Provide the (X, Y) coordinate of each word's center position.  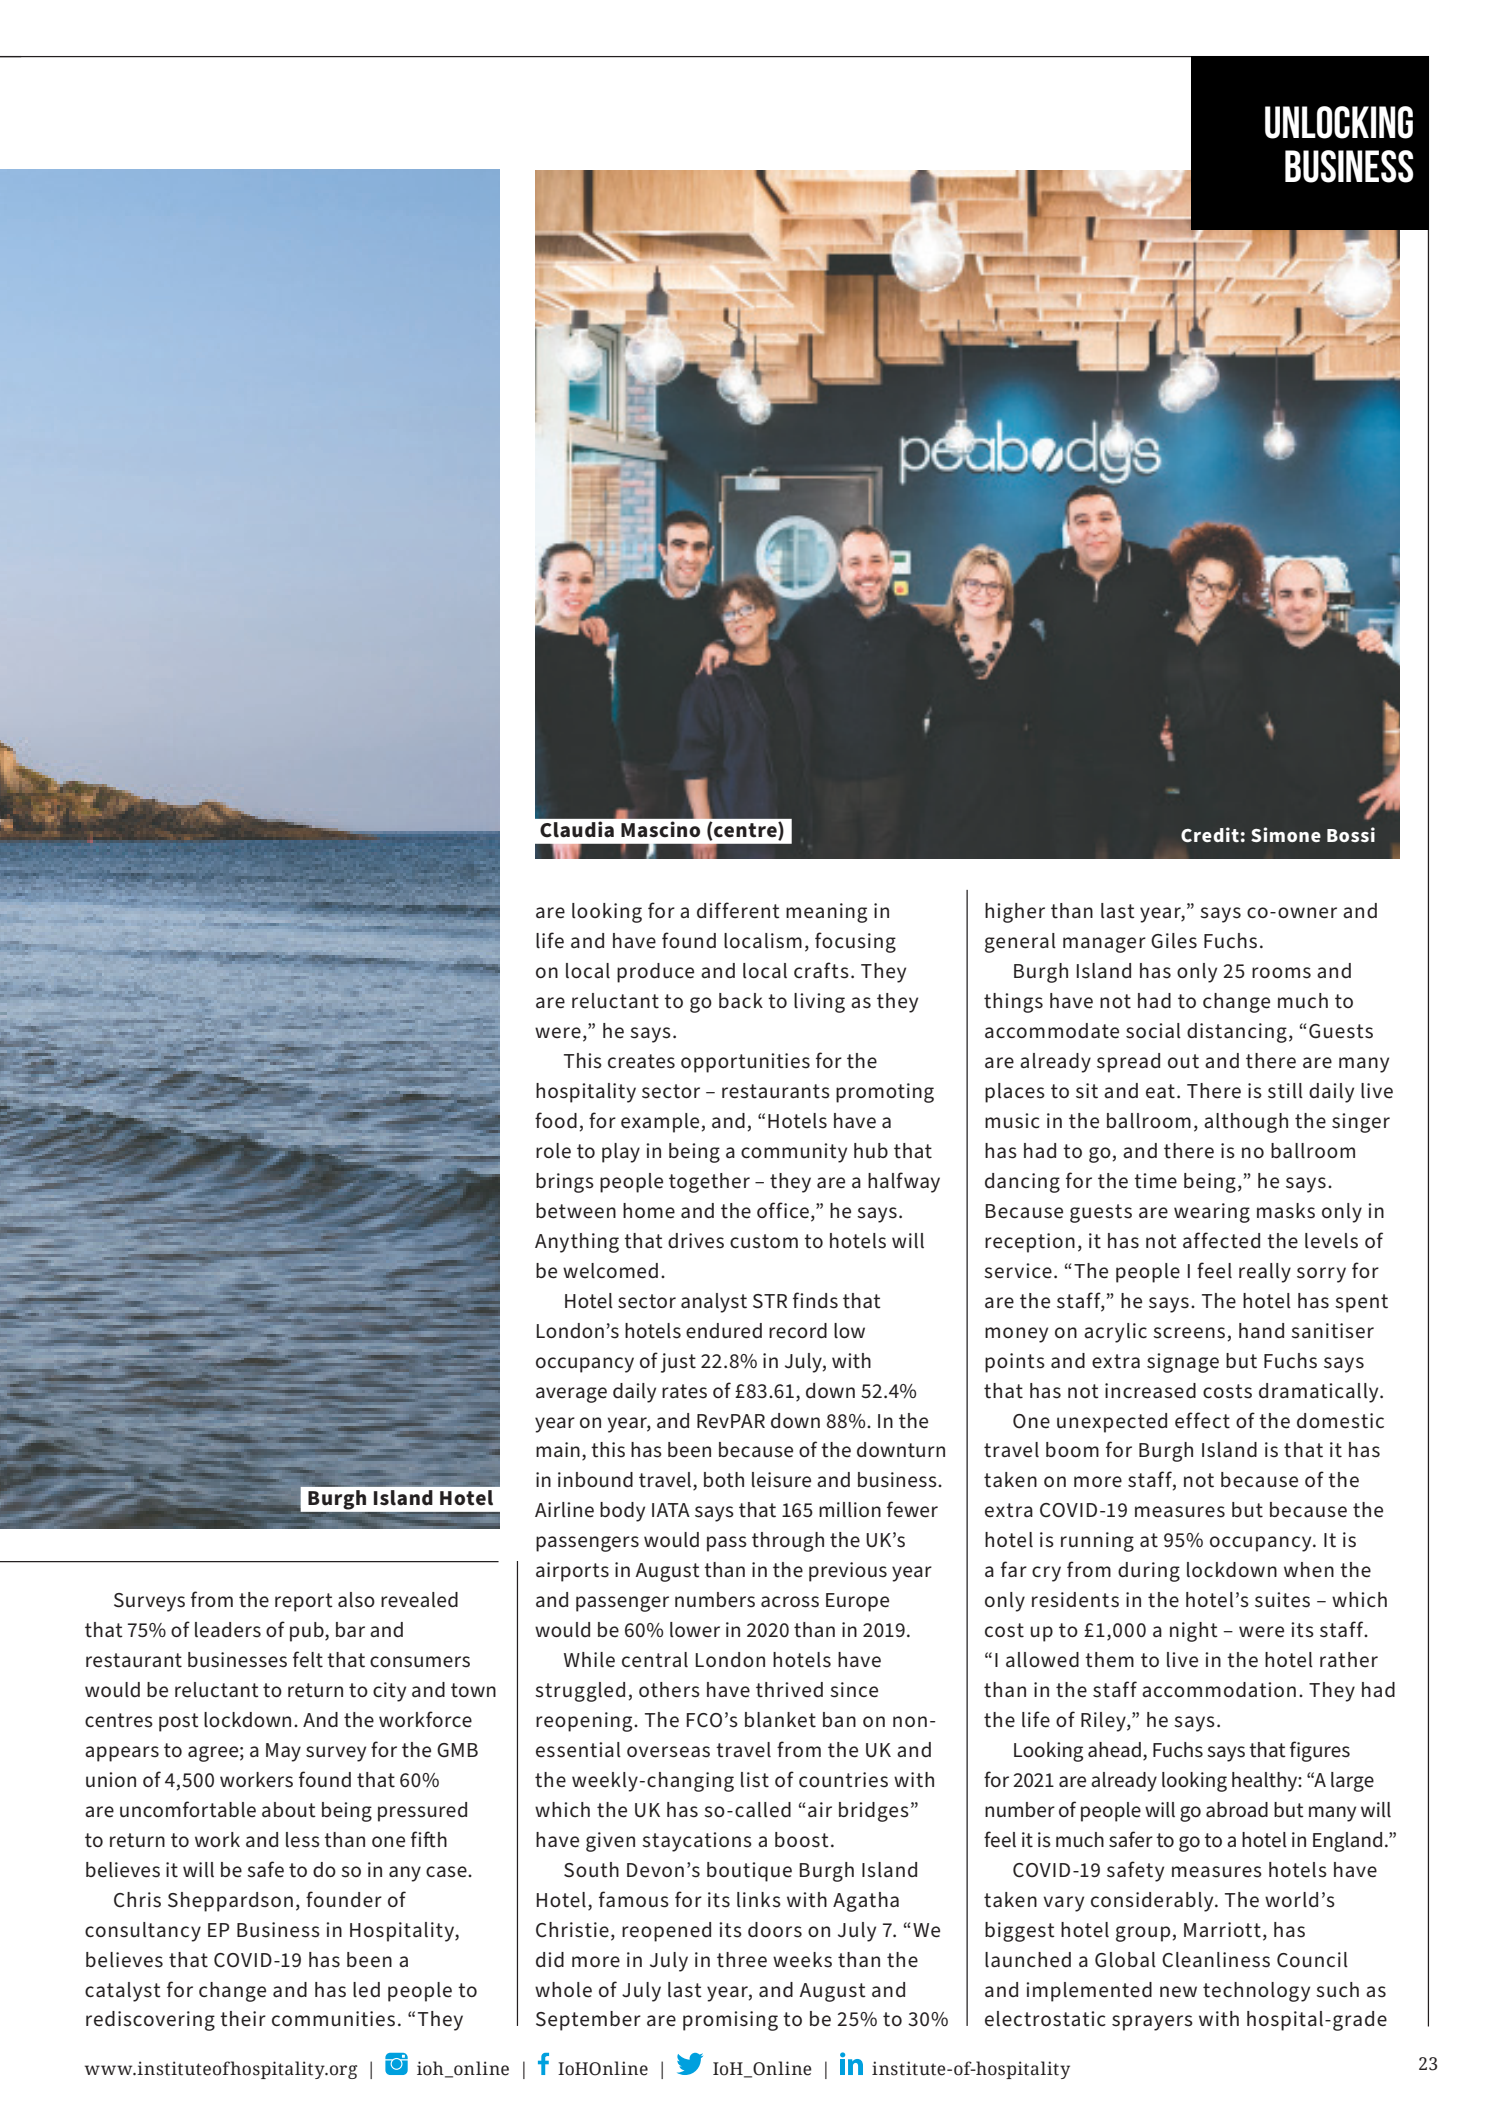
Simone (1286, 834)
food (556, 1120)
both (724, 1480)
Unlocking (1339, 122)
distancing (1237, 1033)
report (304, 1602)
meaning (826, 913)
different (738, 910)
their (243, 2019)
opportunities (745, 1063)
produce (655, 973)
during (1149, 1572)
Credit (1210, 834)
